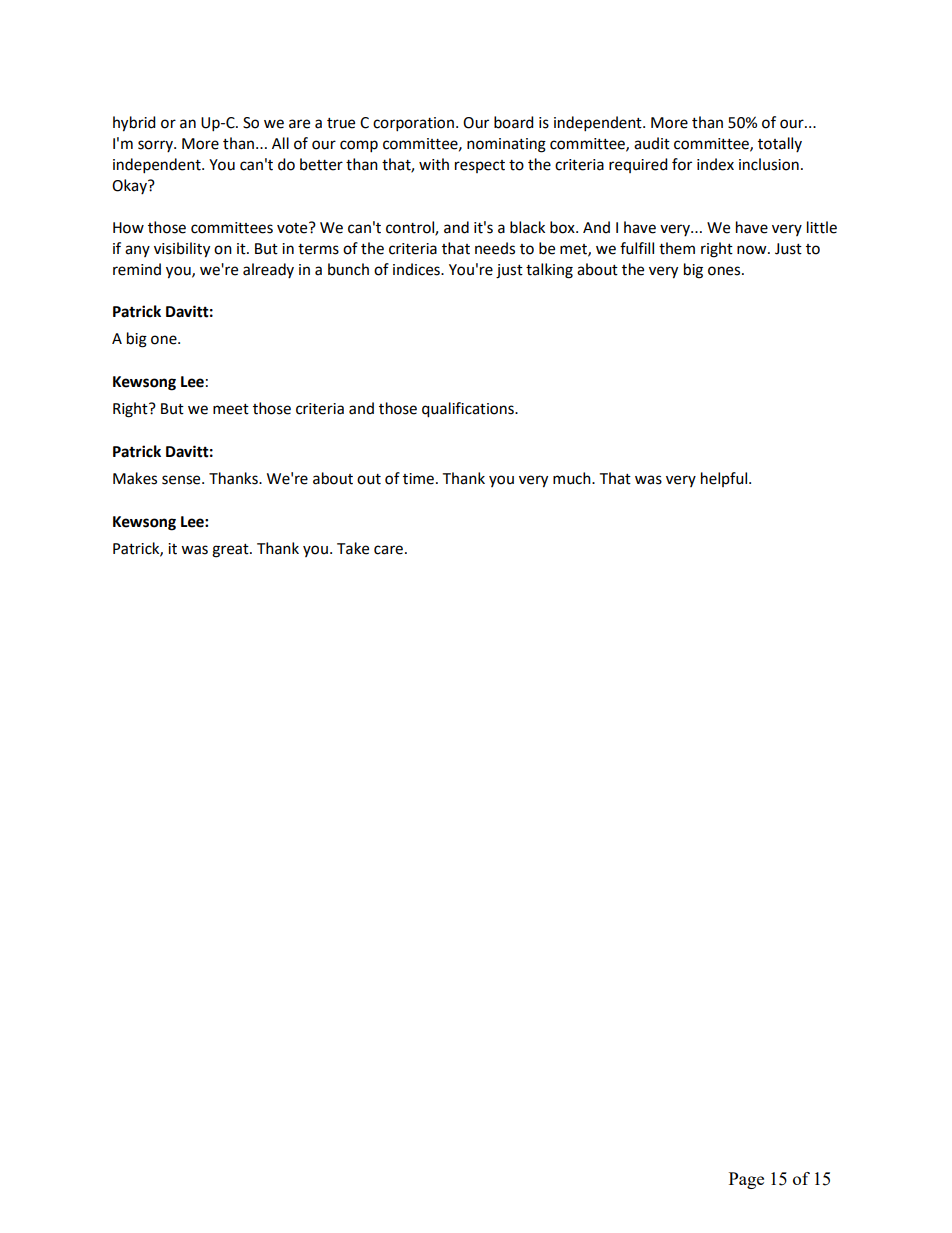 The height and width of the screenshot is (1233, 952). I want to click on index, so click(715, 164).
